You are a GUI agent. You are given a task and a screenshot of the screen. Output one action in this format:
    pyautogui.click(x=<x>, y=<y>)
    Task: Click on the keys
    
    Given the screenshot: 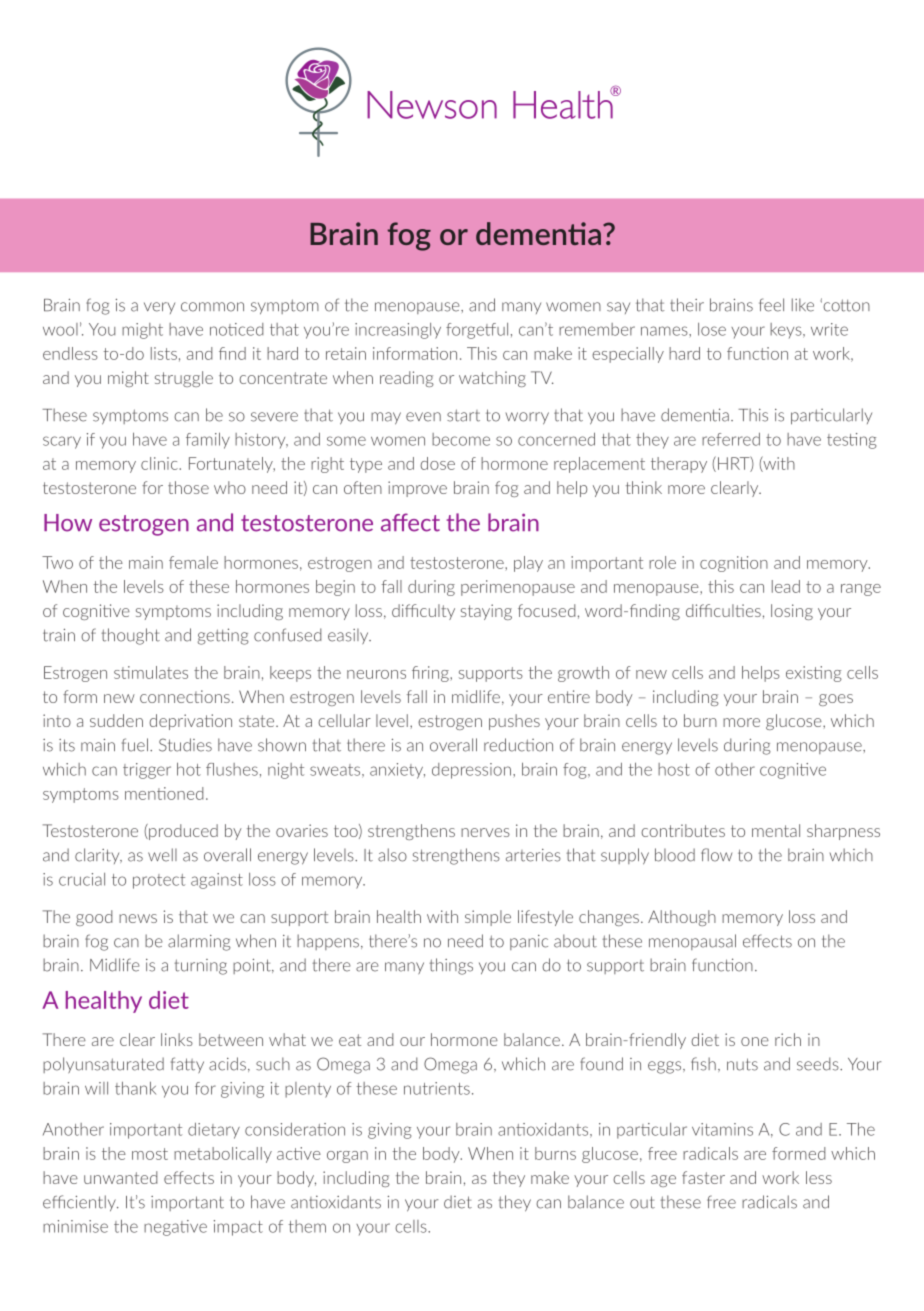 What is the action you would take?
    pyautogui.click(x=787, y=331)
